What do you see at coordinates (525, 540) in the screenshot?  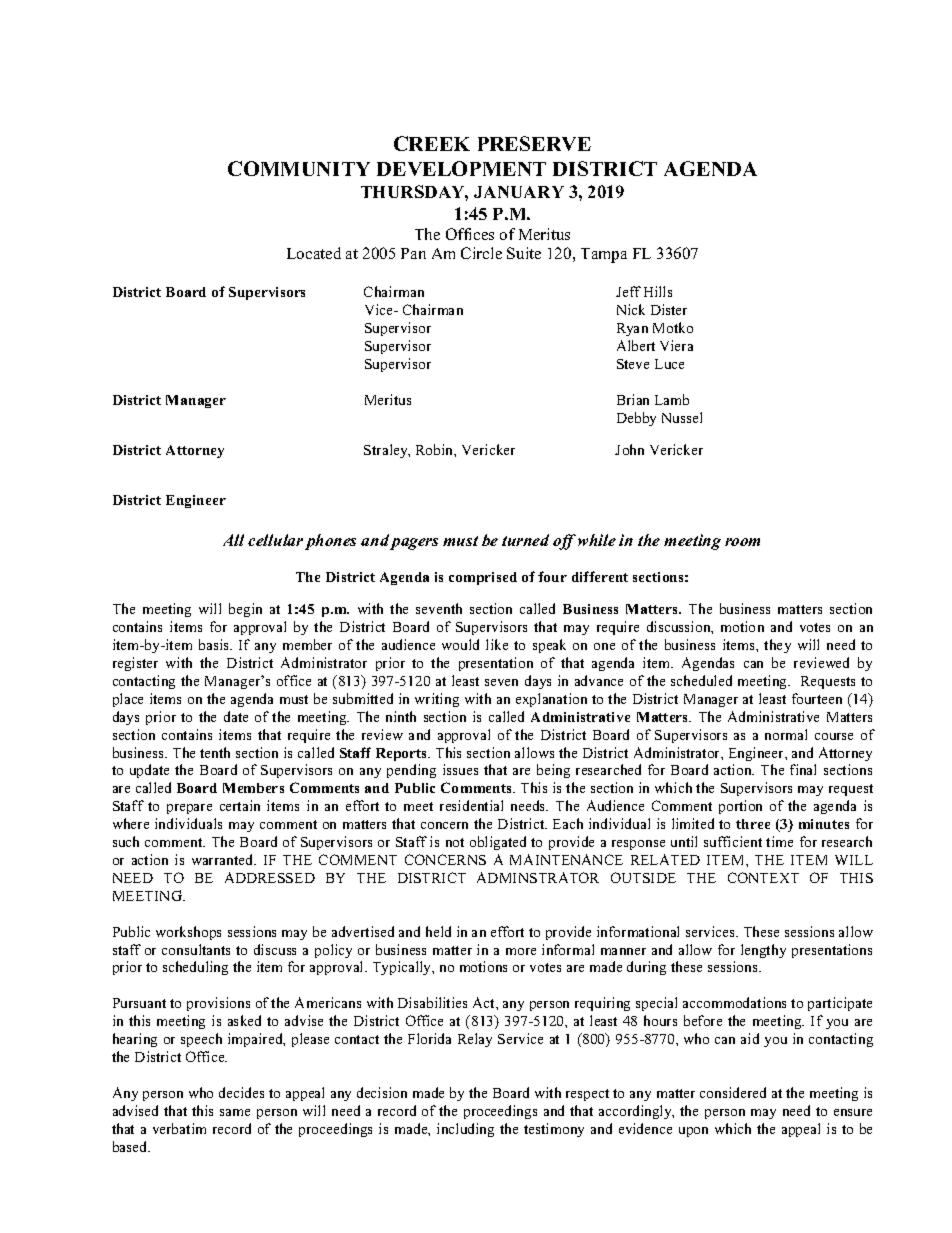 I see `turned` at bounding box center [525, 540].
